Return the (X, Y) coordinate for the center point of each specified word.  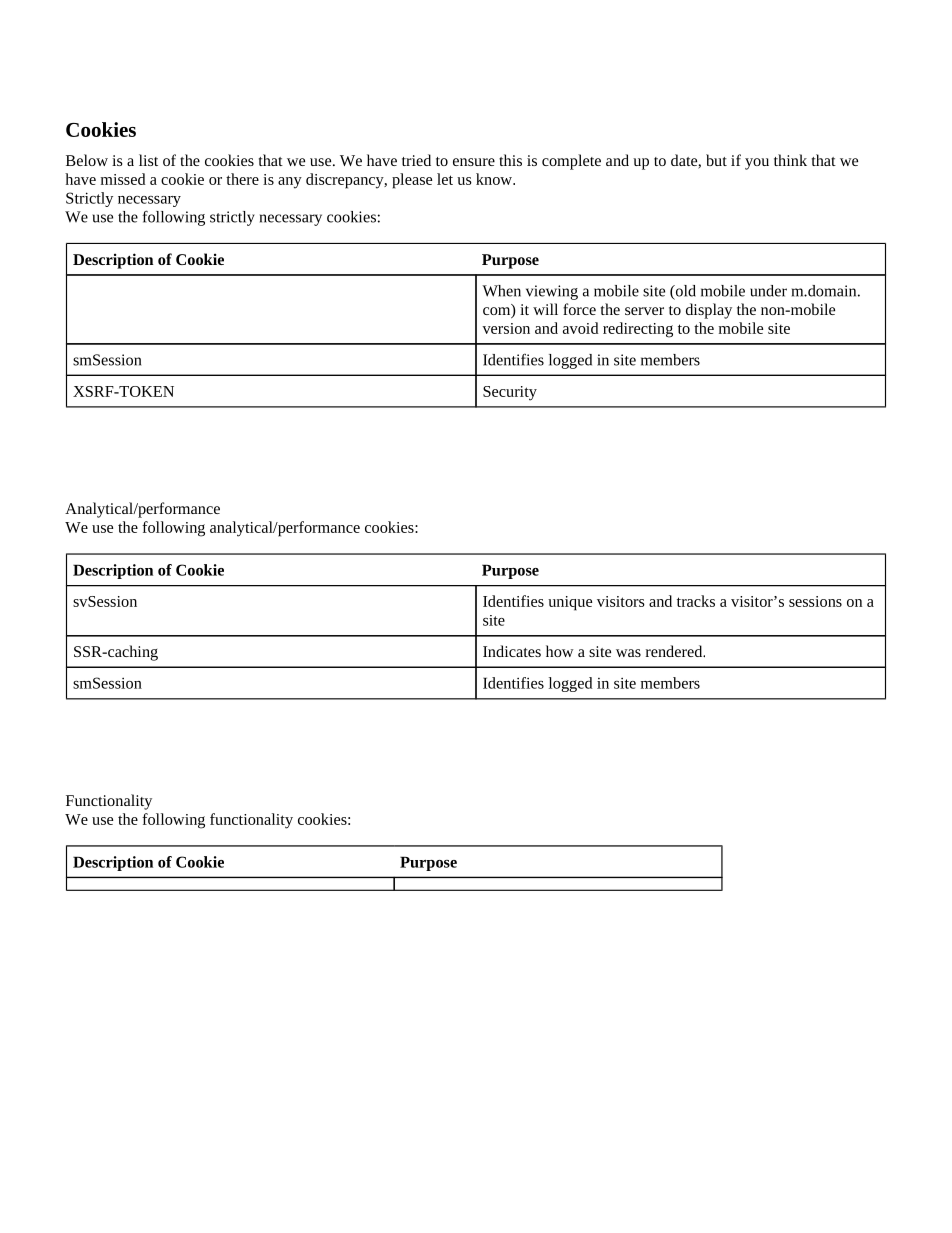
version (506, 328)
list (148, 160)
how (559, 651)
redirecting (638, 330)
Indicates (512, 651)
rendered (675, 651)
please (412, 181)
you (757, 164)
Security (510, 393)
